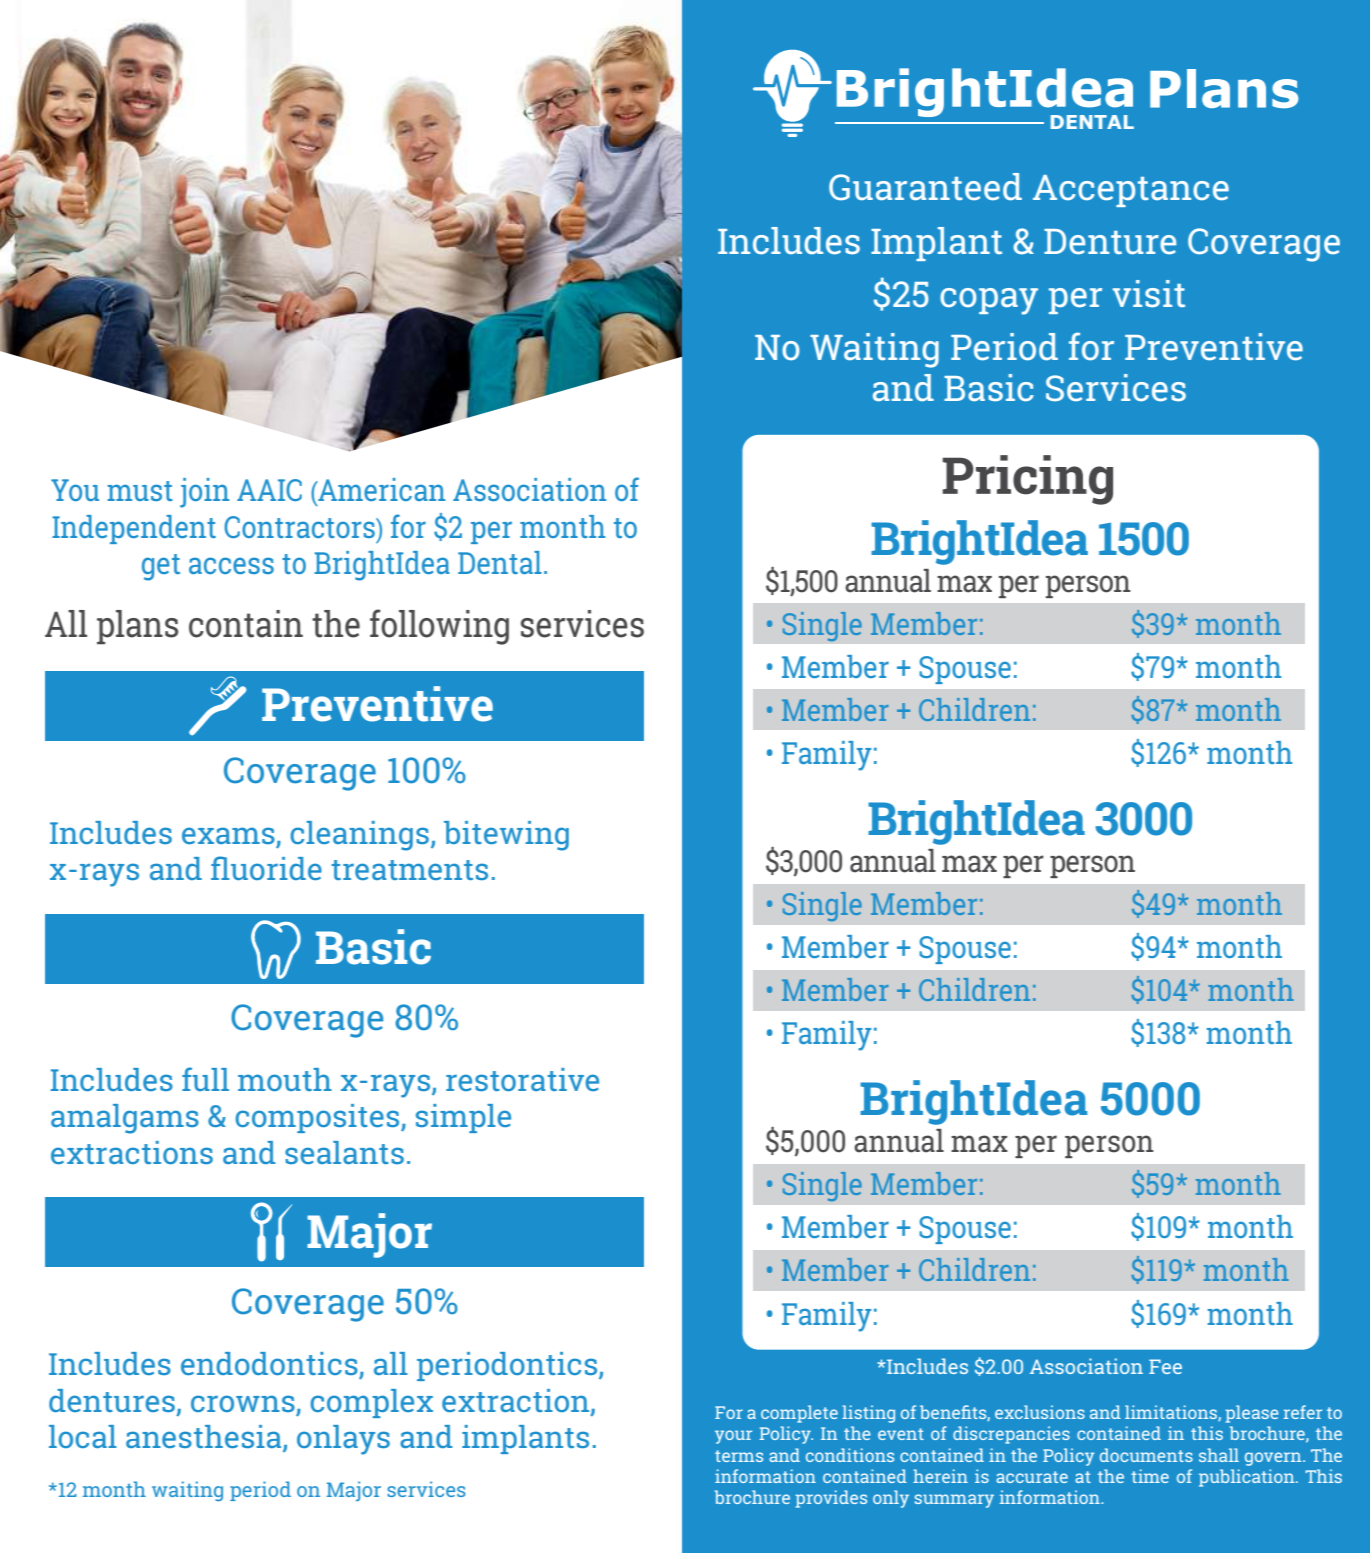 This page has width=1370, height=1553. What do you see at coordinates (205, 1079) in the page?
I see `full` at bounding box center [205, 1079].
